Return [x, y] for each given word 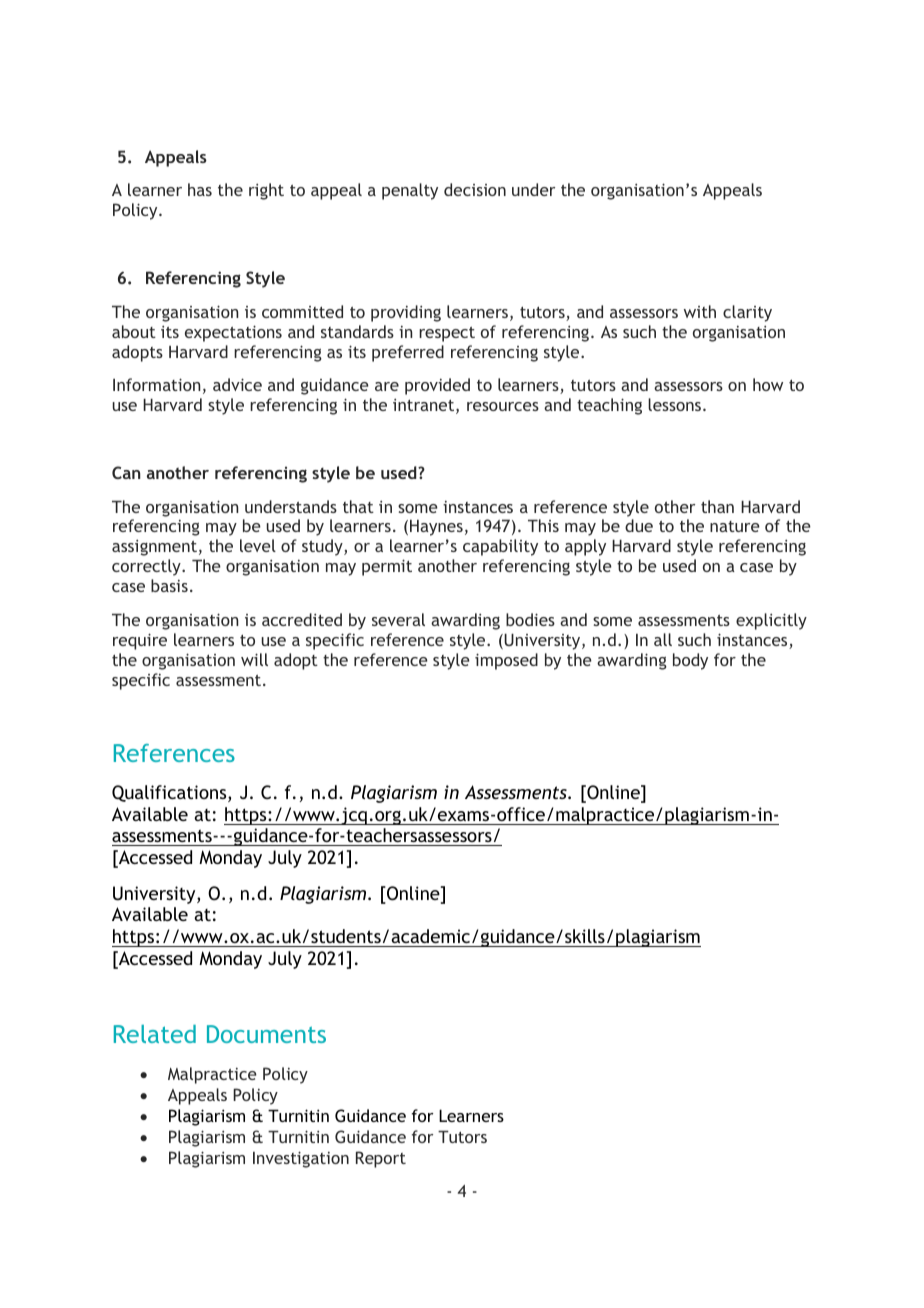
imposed [506, 661]
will [254, 659]
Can [126, 472]
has [200, 189]
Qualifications [170, 793]
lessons [676, 404]
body [690, 661]
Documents [266, 1034]
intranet [425, 406]
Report [381, 1159]
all [663, 639]
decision [475, 189]
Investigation [301, 1159]
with [700, 311]
